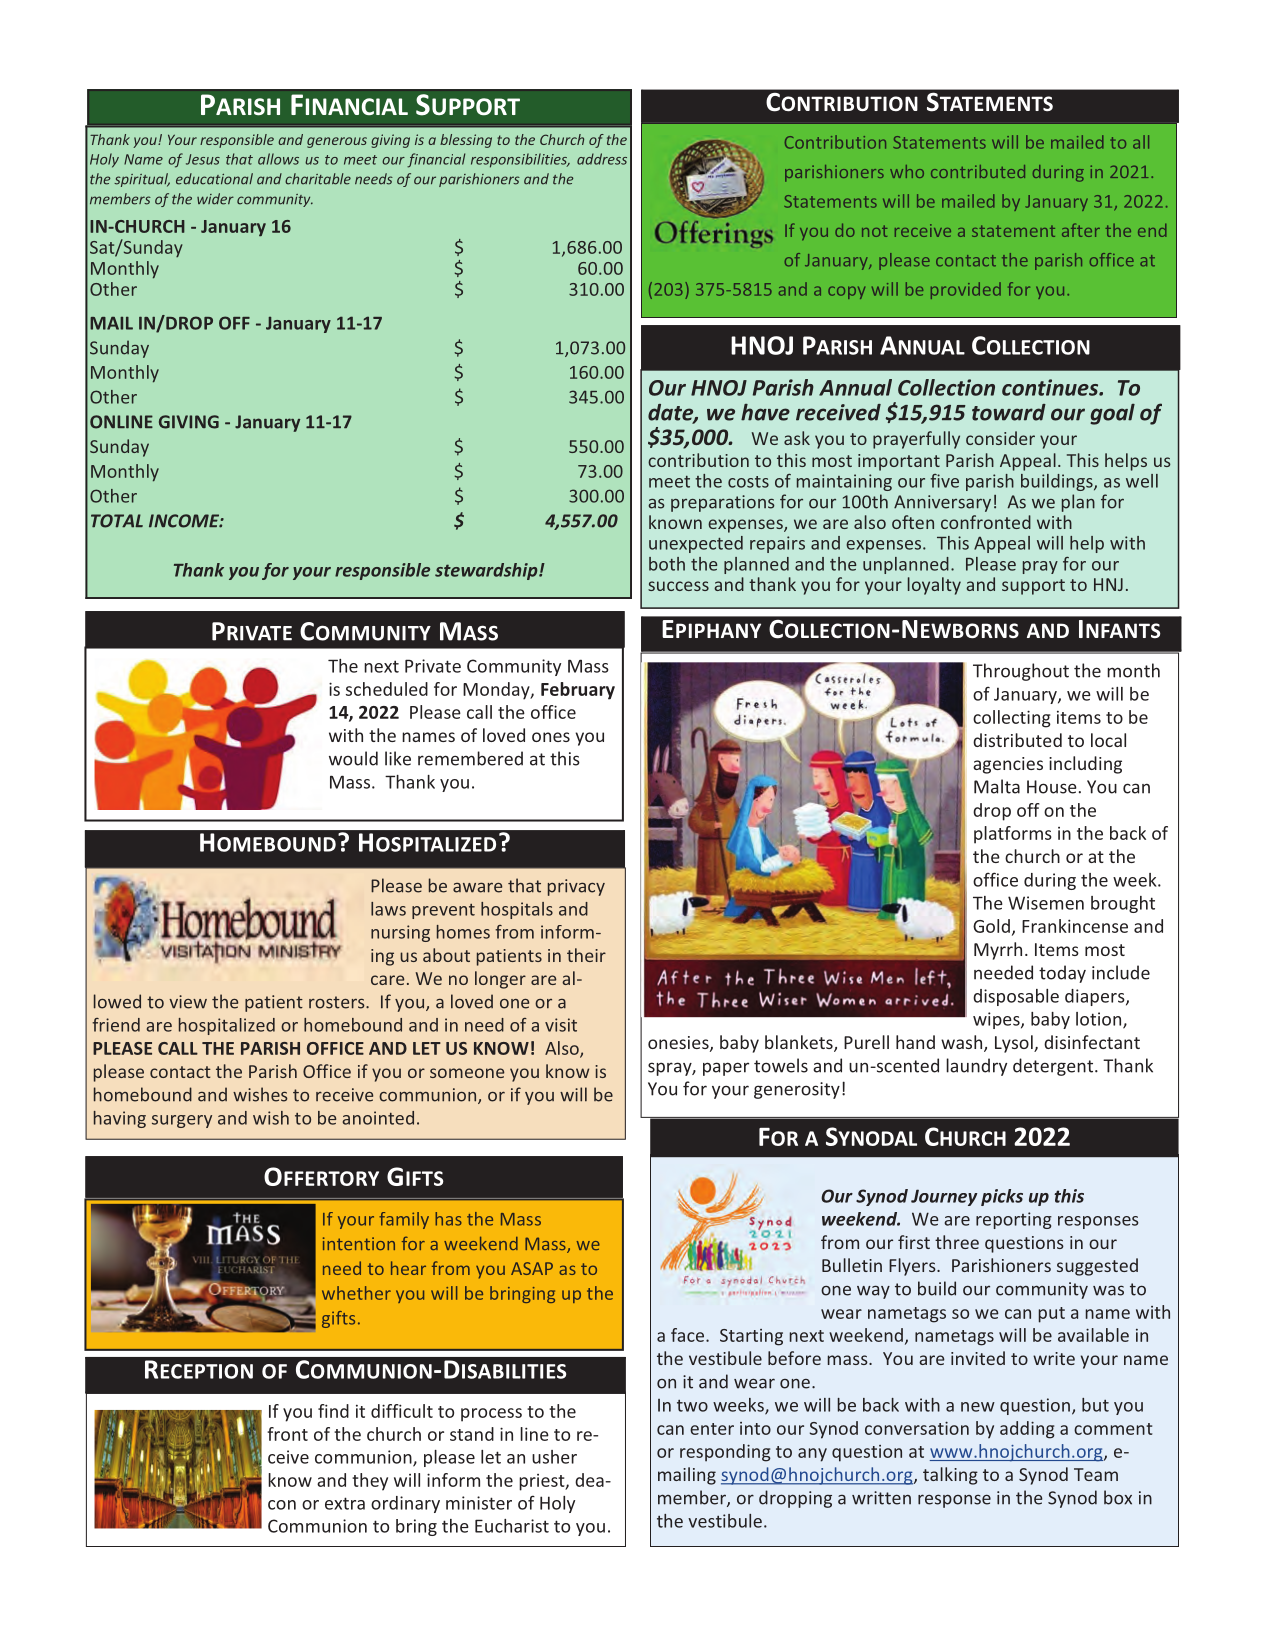 The height and width of the screenshot is (1635, 1264). I want to click on usher, so click(554, 1457).
